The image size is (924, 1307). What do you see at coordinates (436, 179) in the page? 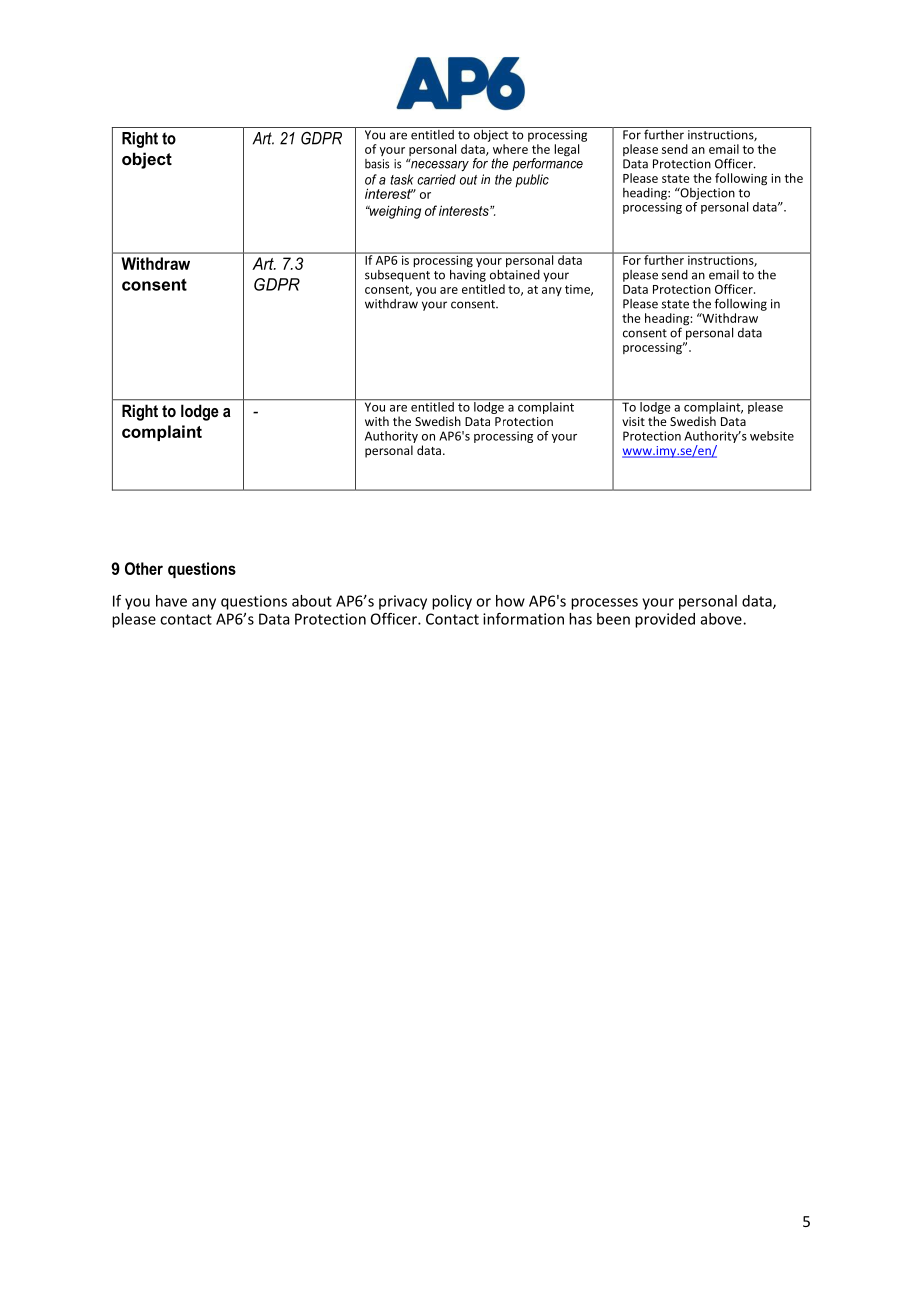
I see `carried` at bounding box center [436, 179].
